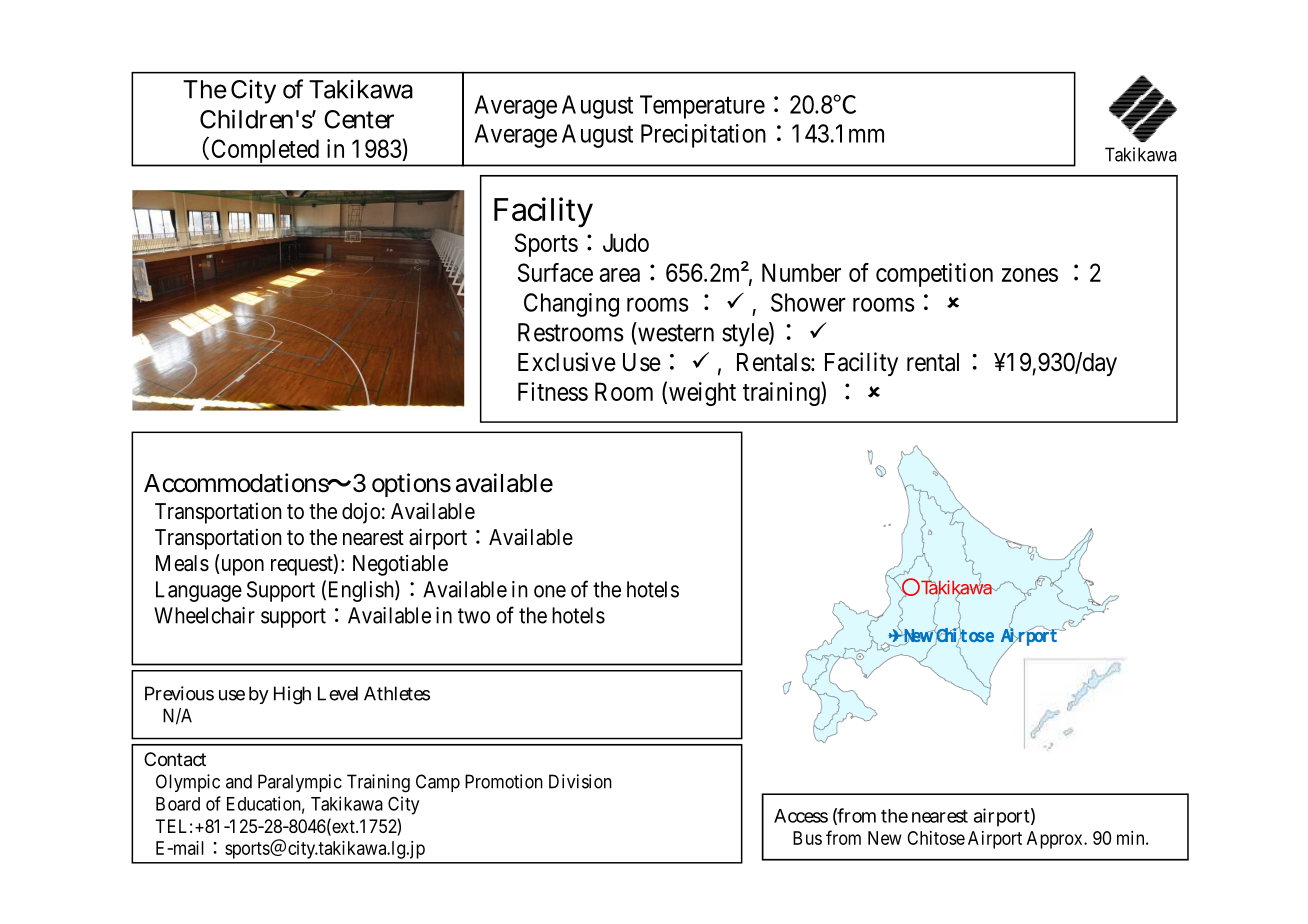  I want to click on dojo, so click(361, 513).
